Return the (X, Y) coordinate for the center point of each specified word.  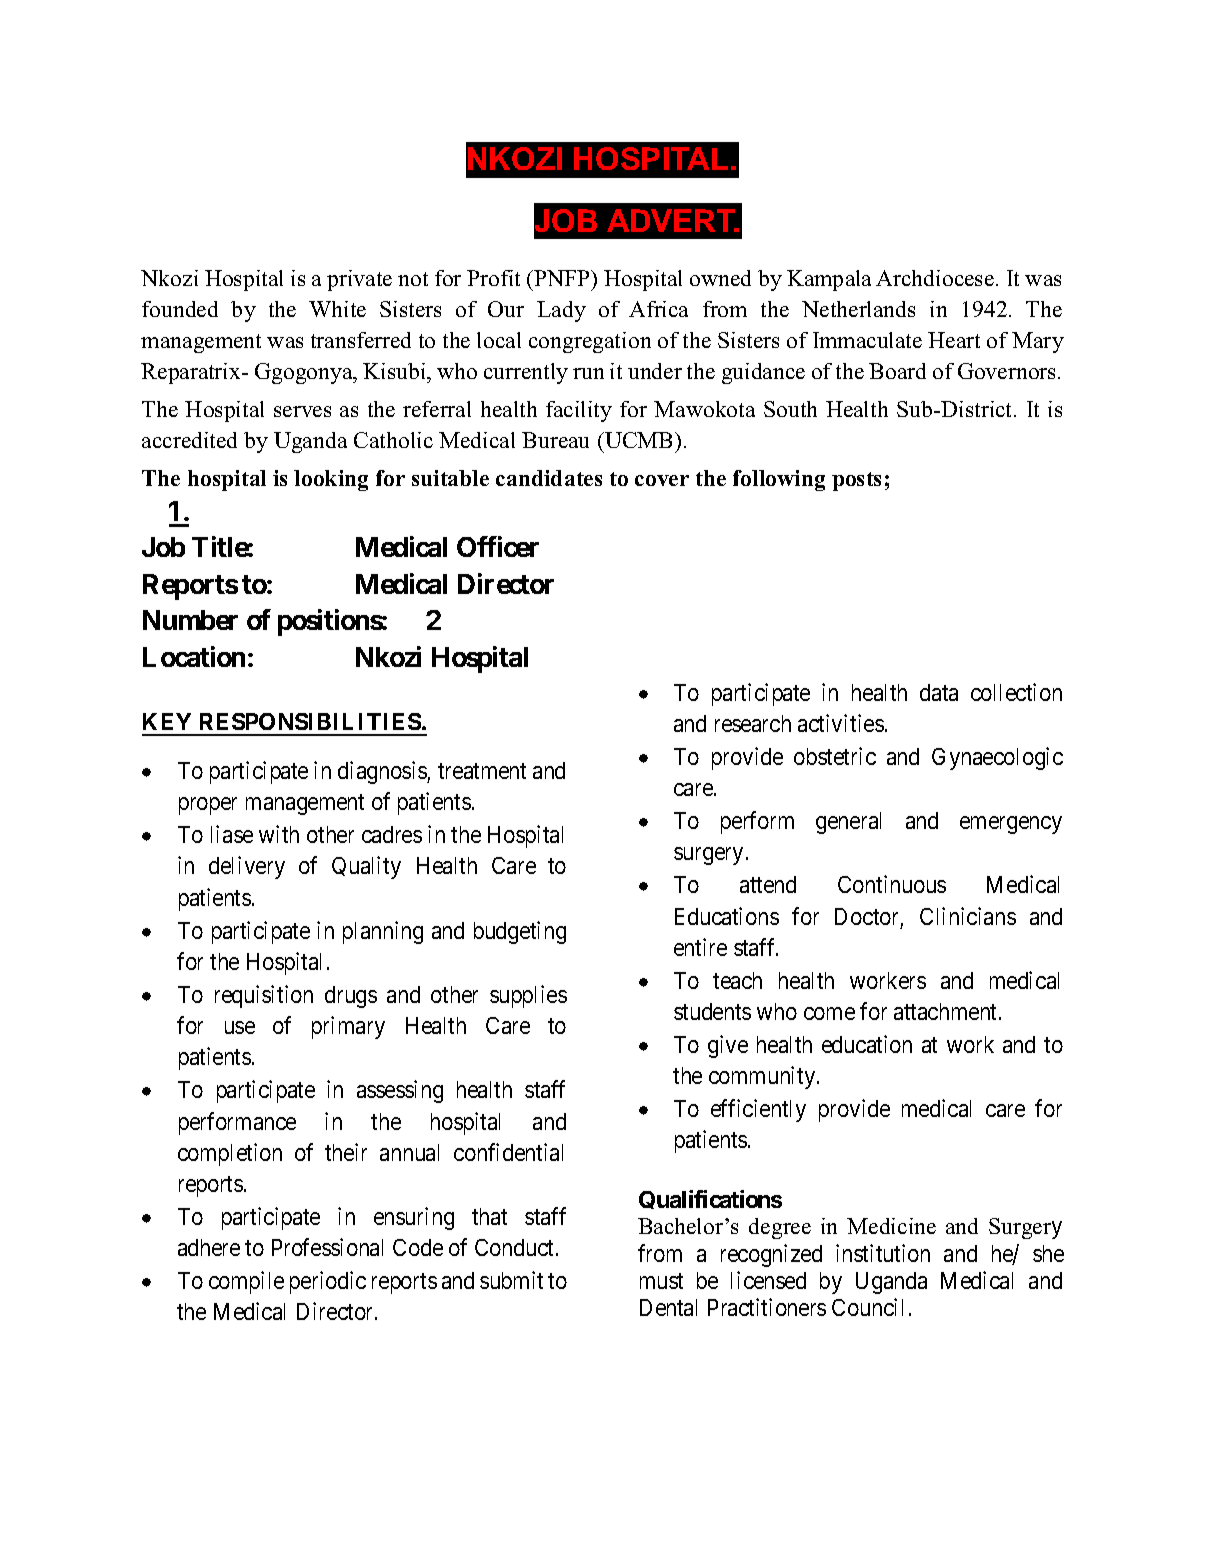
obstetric (835, 756)
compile (246, 1282)
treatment (482, 771)
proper (208, 806)
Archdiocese (935, 278)
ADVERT (672, 220)
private (359, 280)
